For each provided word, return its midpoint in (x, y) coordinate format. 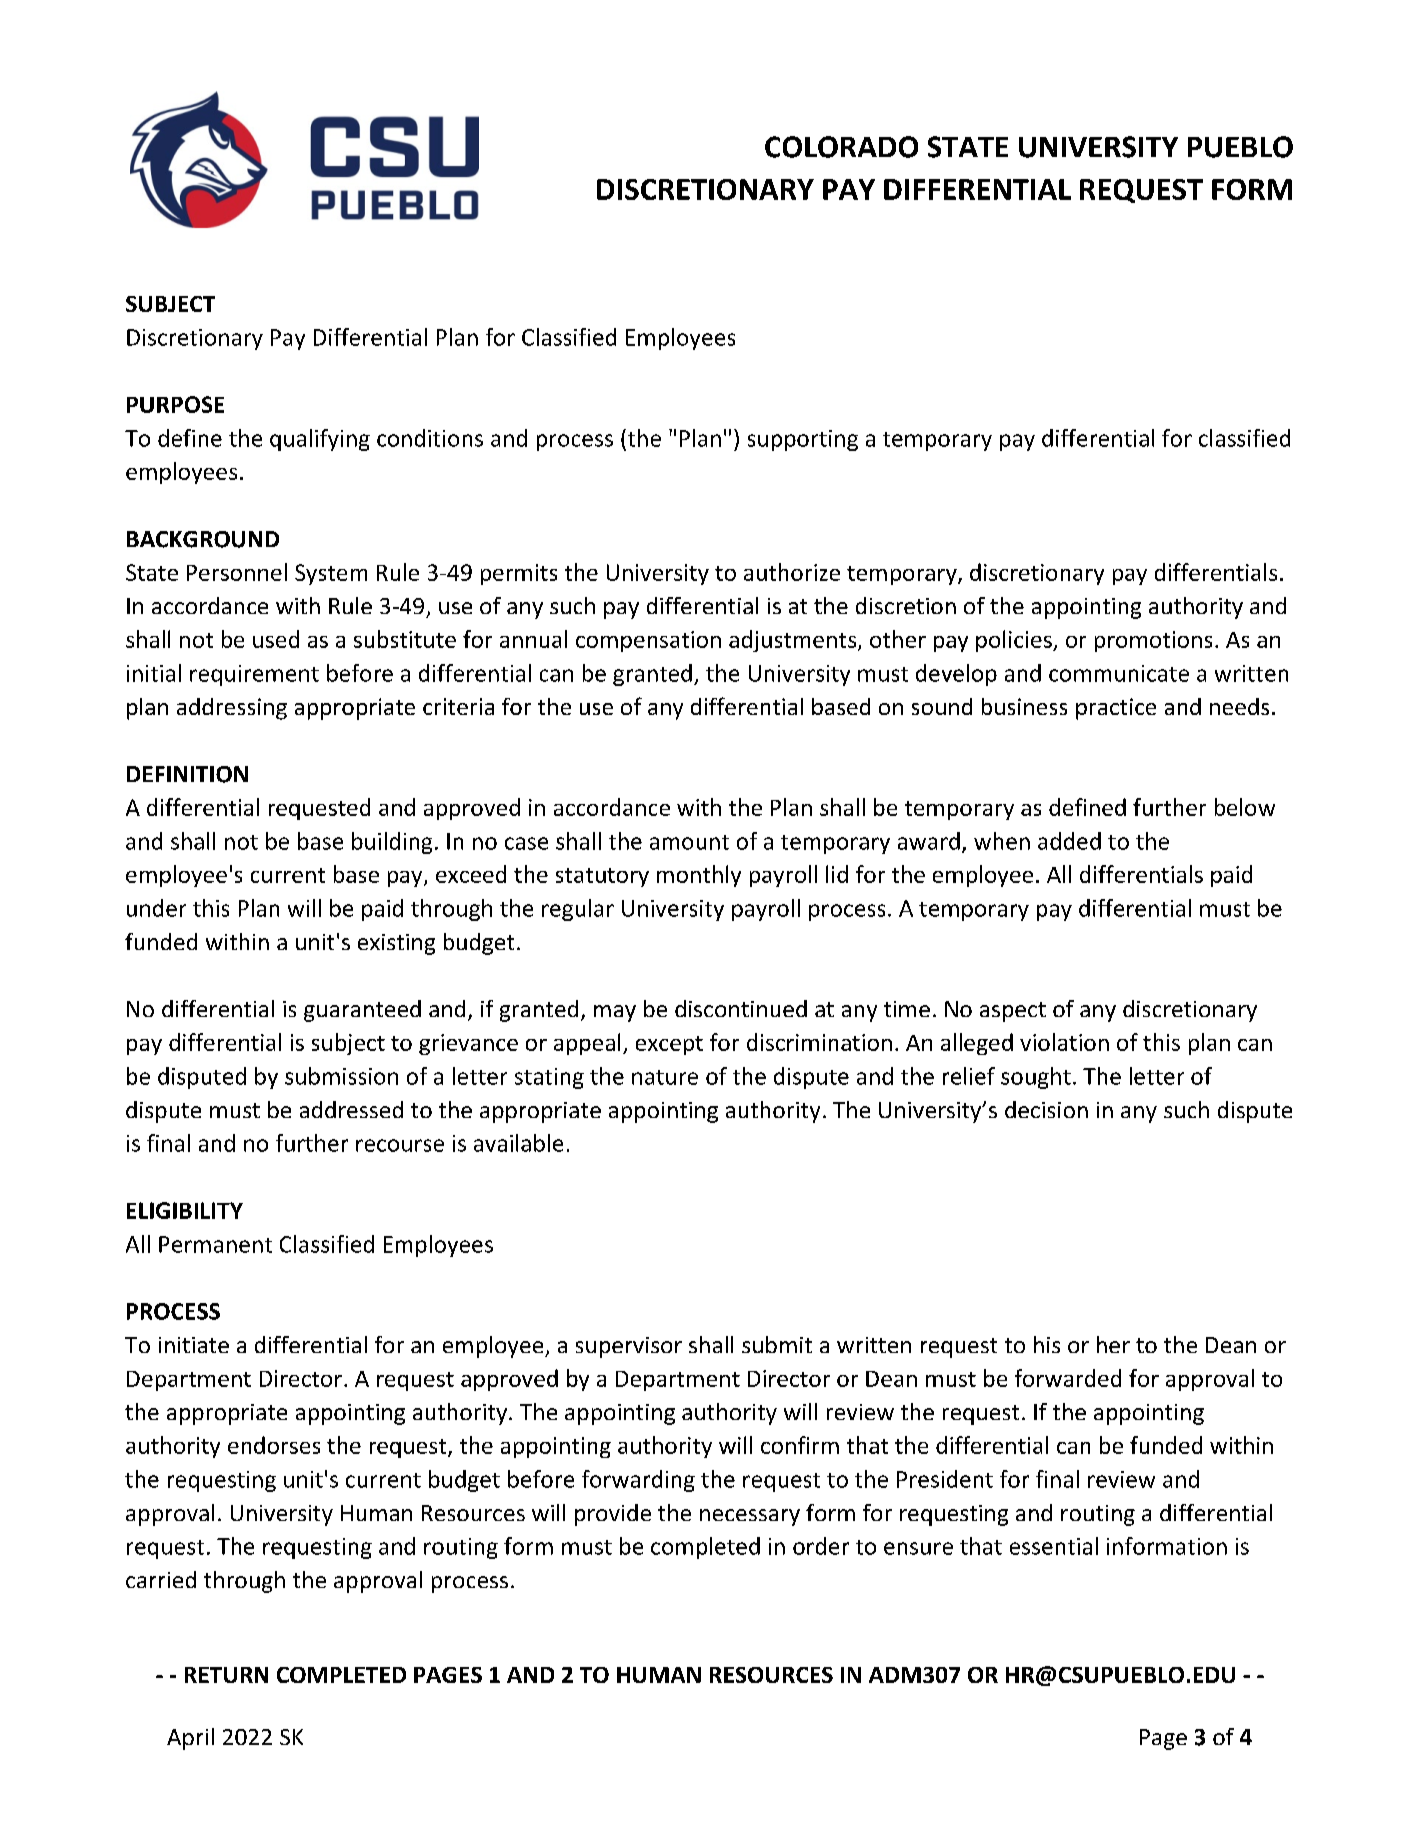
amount (689, 842)
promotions (1153, 641)
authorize (792, 572)
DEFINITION (187, 774)
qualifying (320, 440)
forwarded (1068, 1378)
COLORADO (841, 147)
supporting (803, 440)
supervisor (629, 1347)
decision (1046, 1109)
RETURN (226, 1675)
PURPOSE (175, 404)
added (1069, 841)
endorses (274, 1445)
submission (341, 1076)
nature (665, 1077)
